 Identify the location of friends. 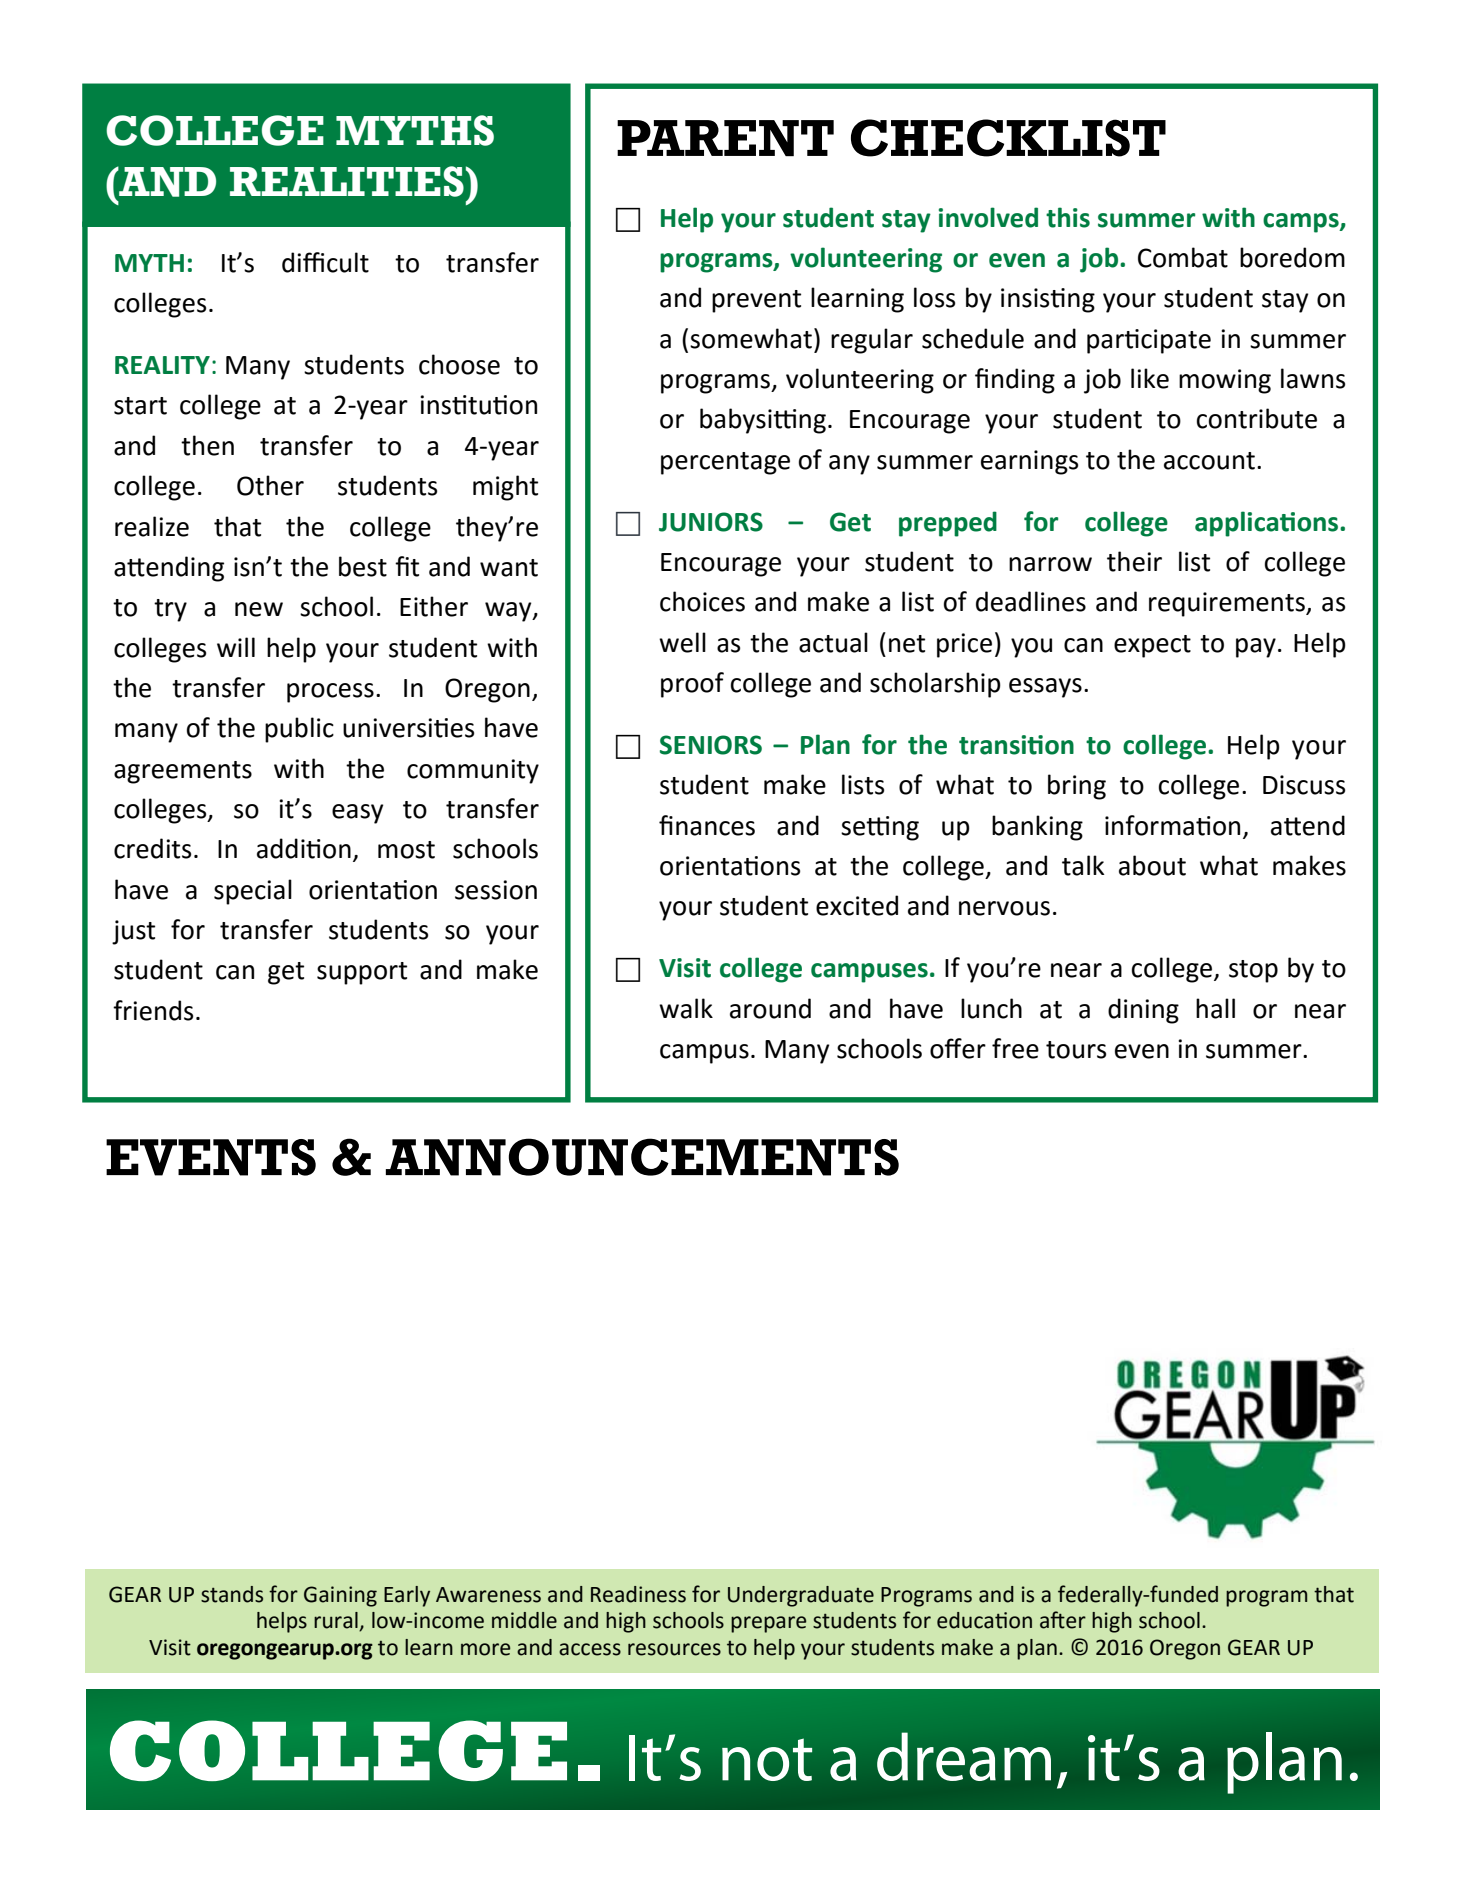
(153, 1010).
